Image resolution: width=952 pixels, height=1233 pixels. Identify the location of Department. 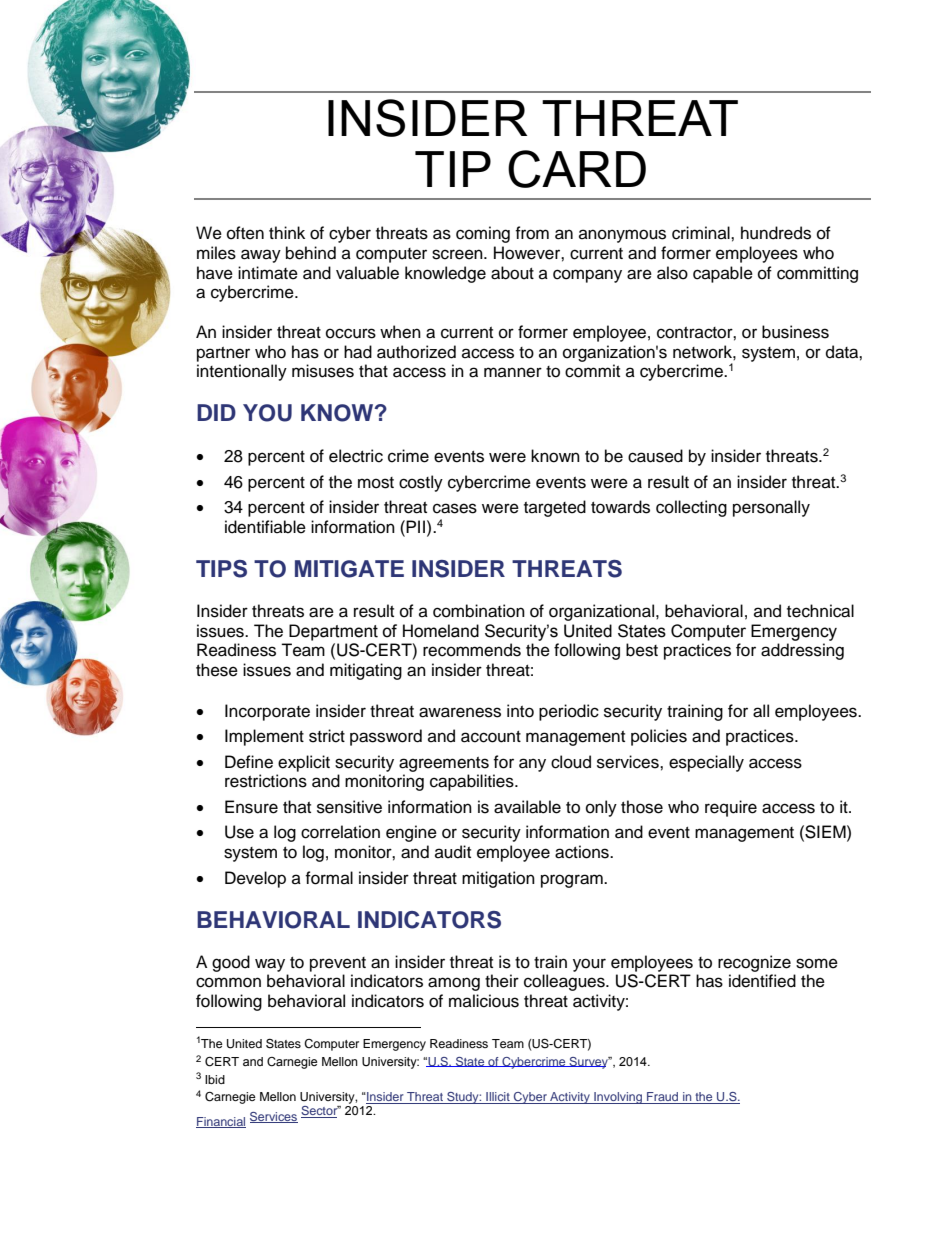
(333, 632).
